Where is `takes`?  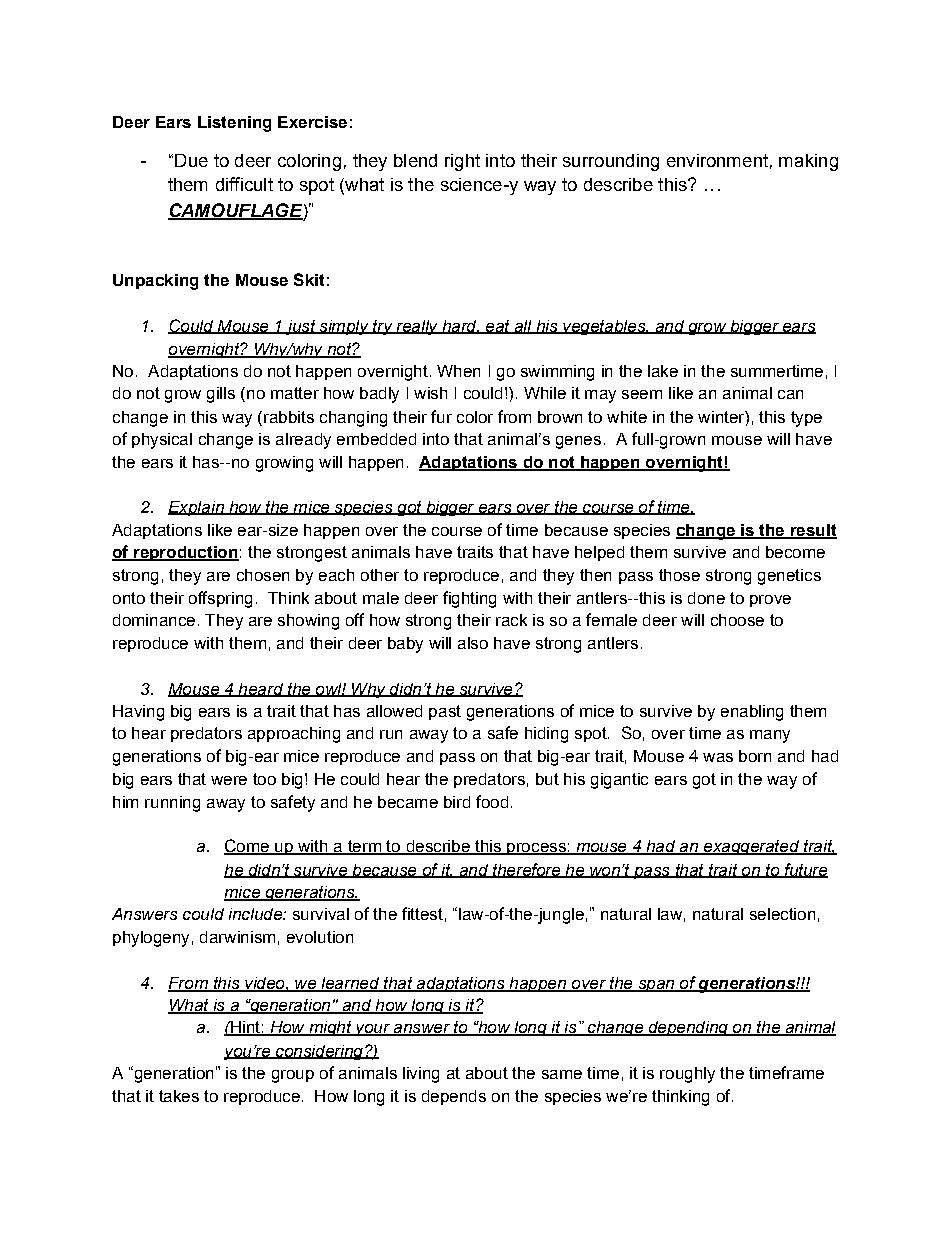
takes is located at coordinates (179, 1096).
